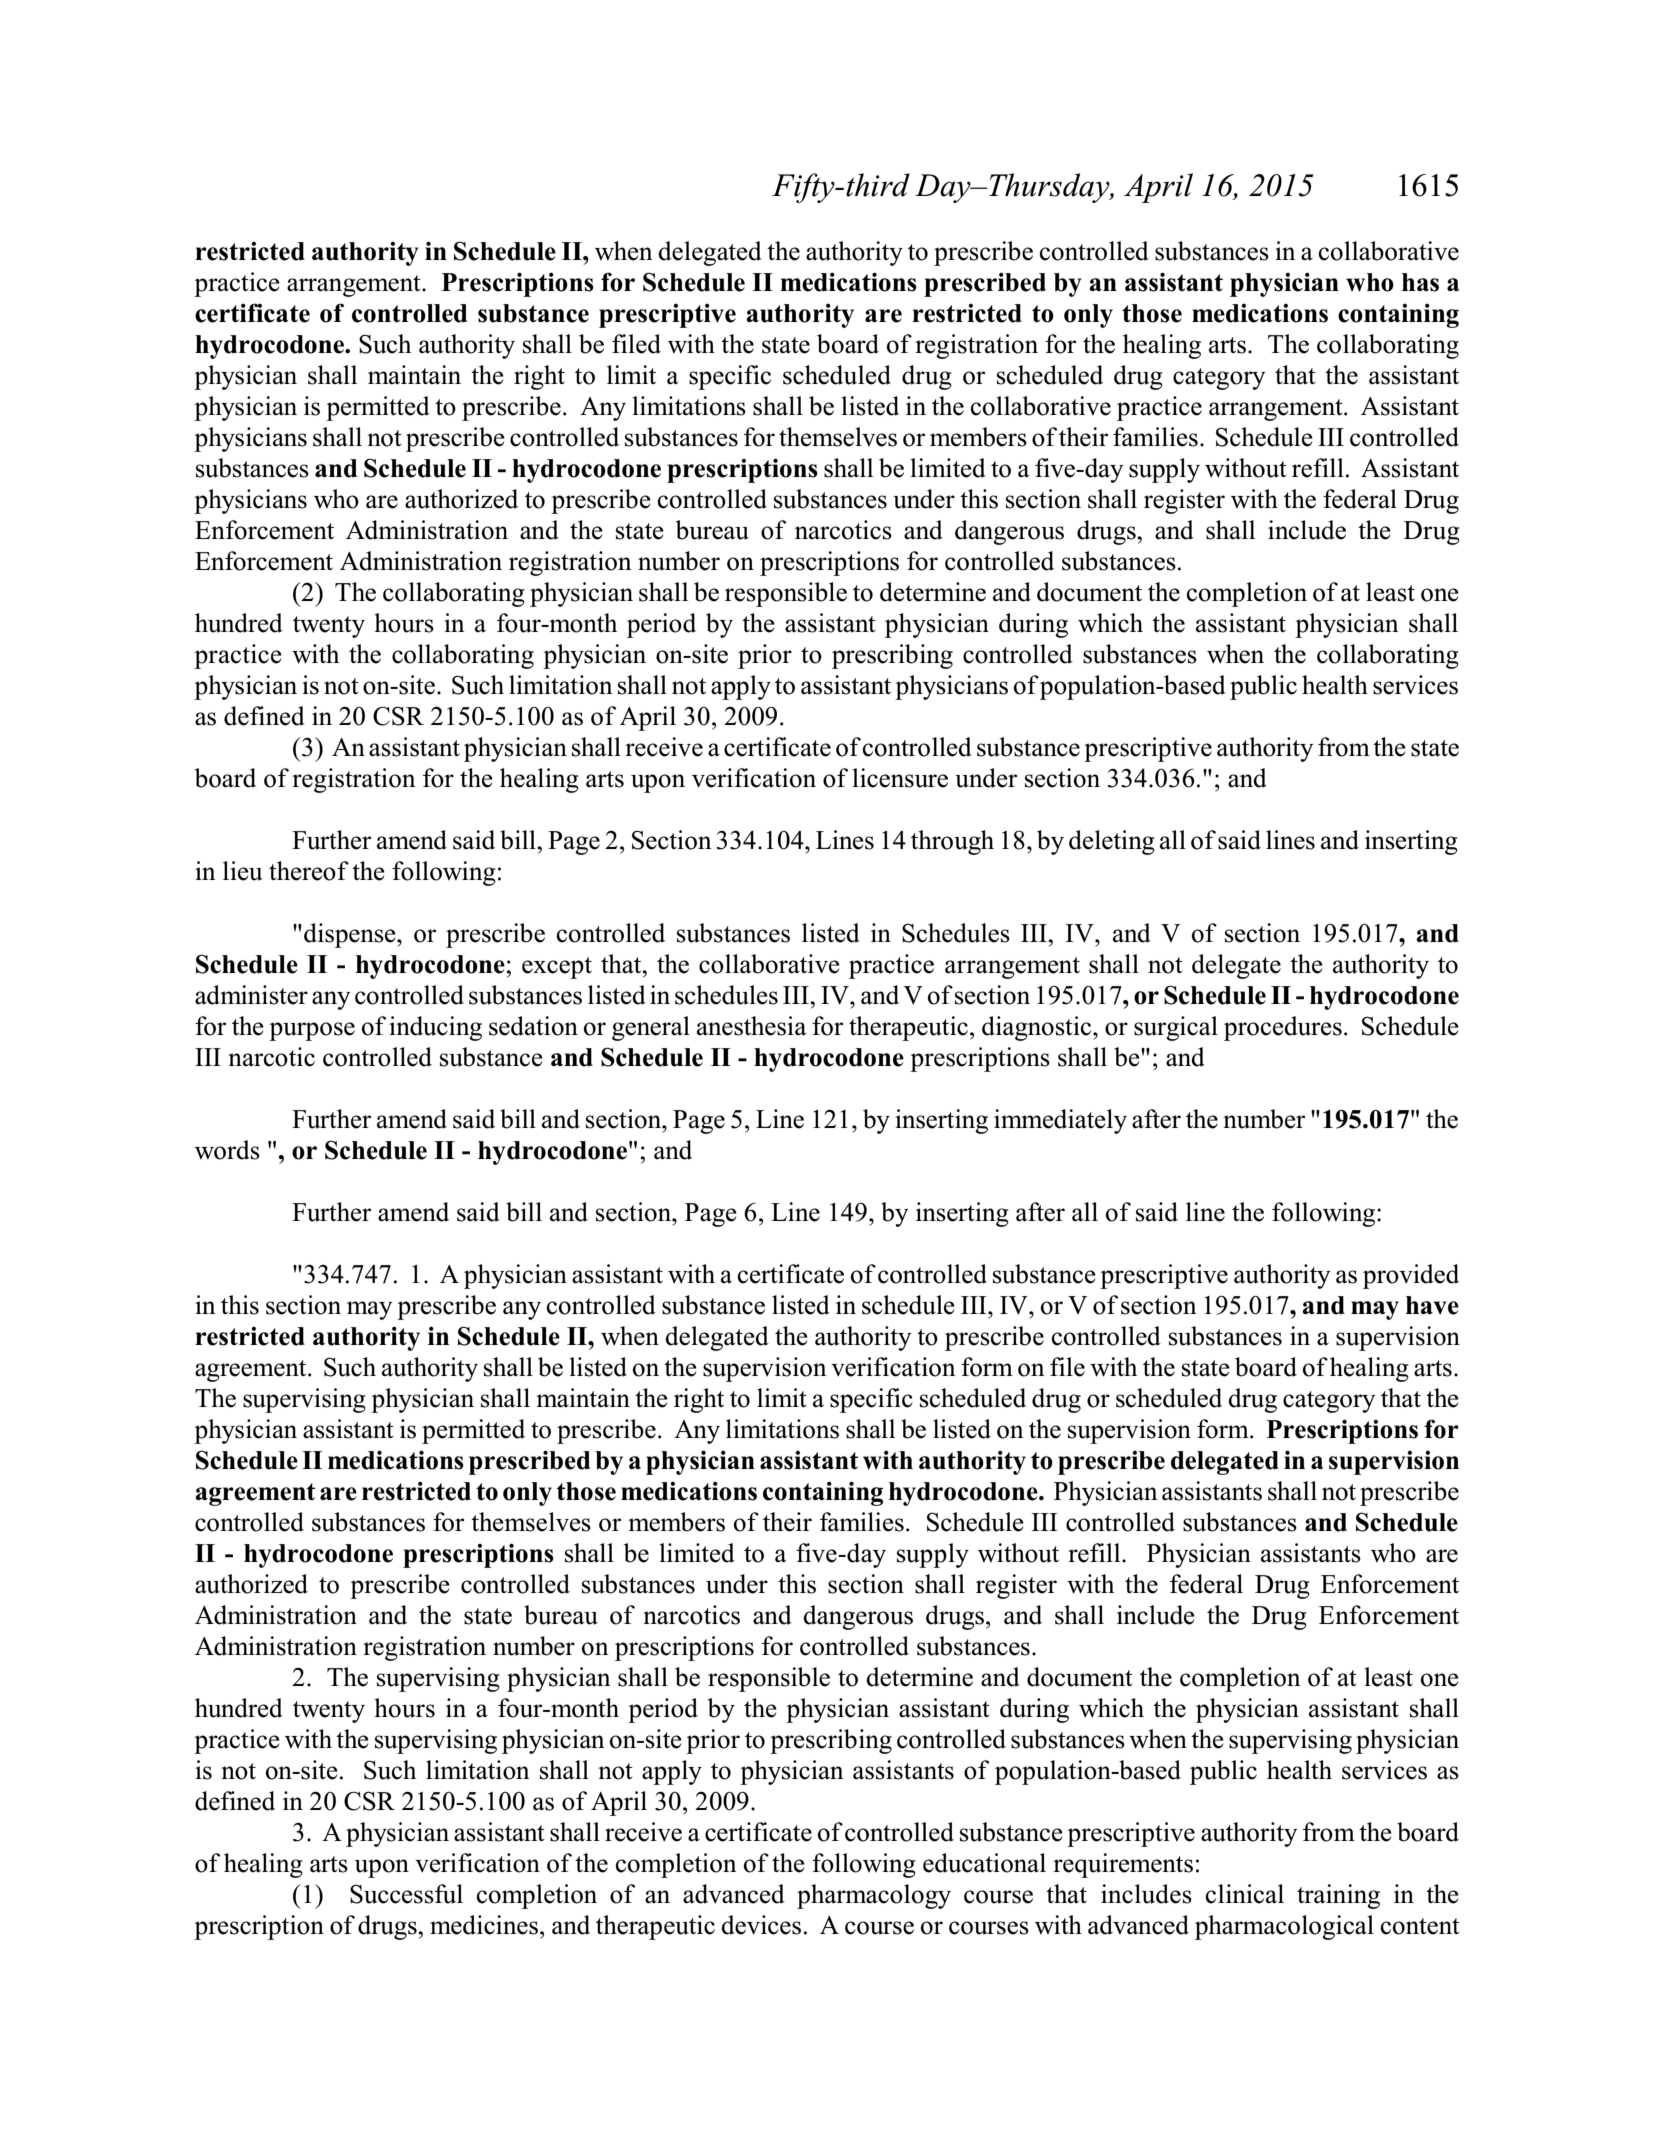  I want to click on thereof, so click(309, 871).
